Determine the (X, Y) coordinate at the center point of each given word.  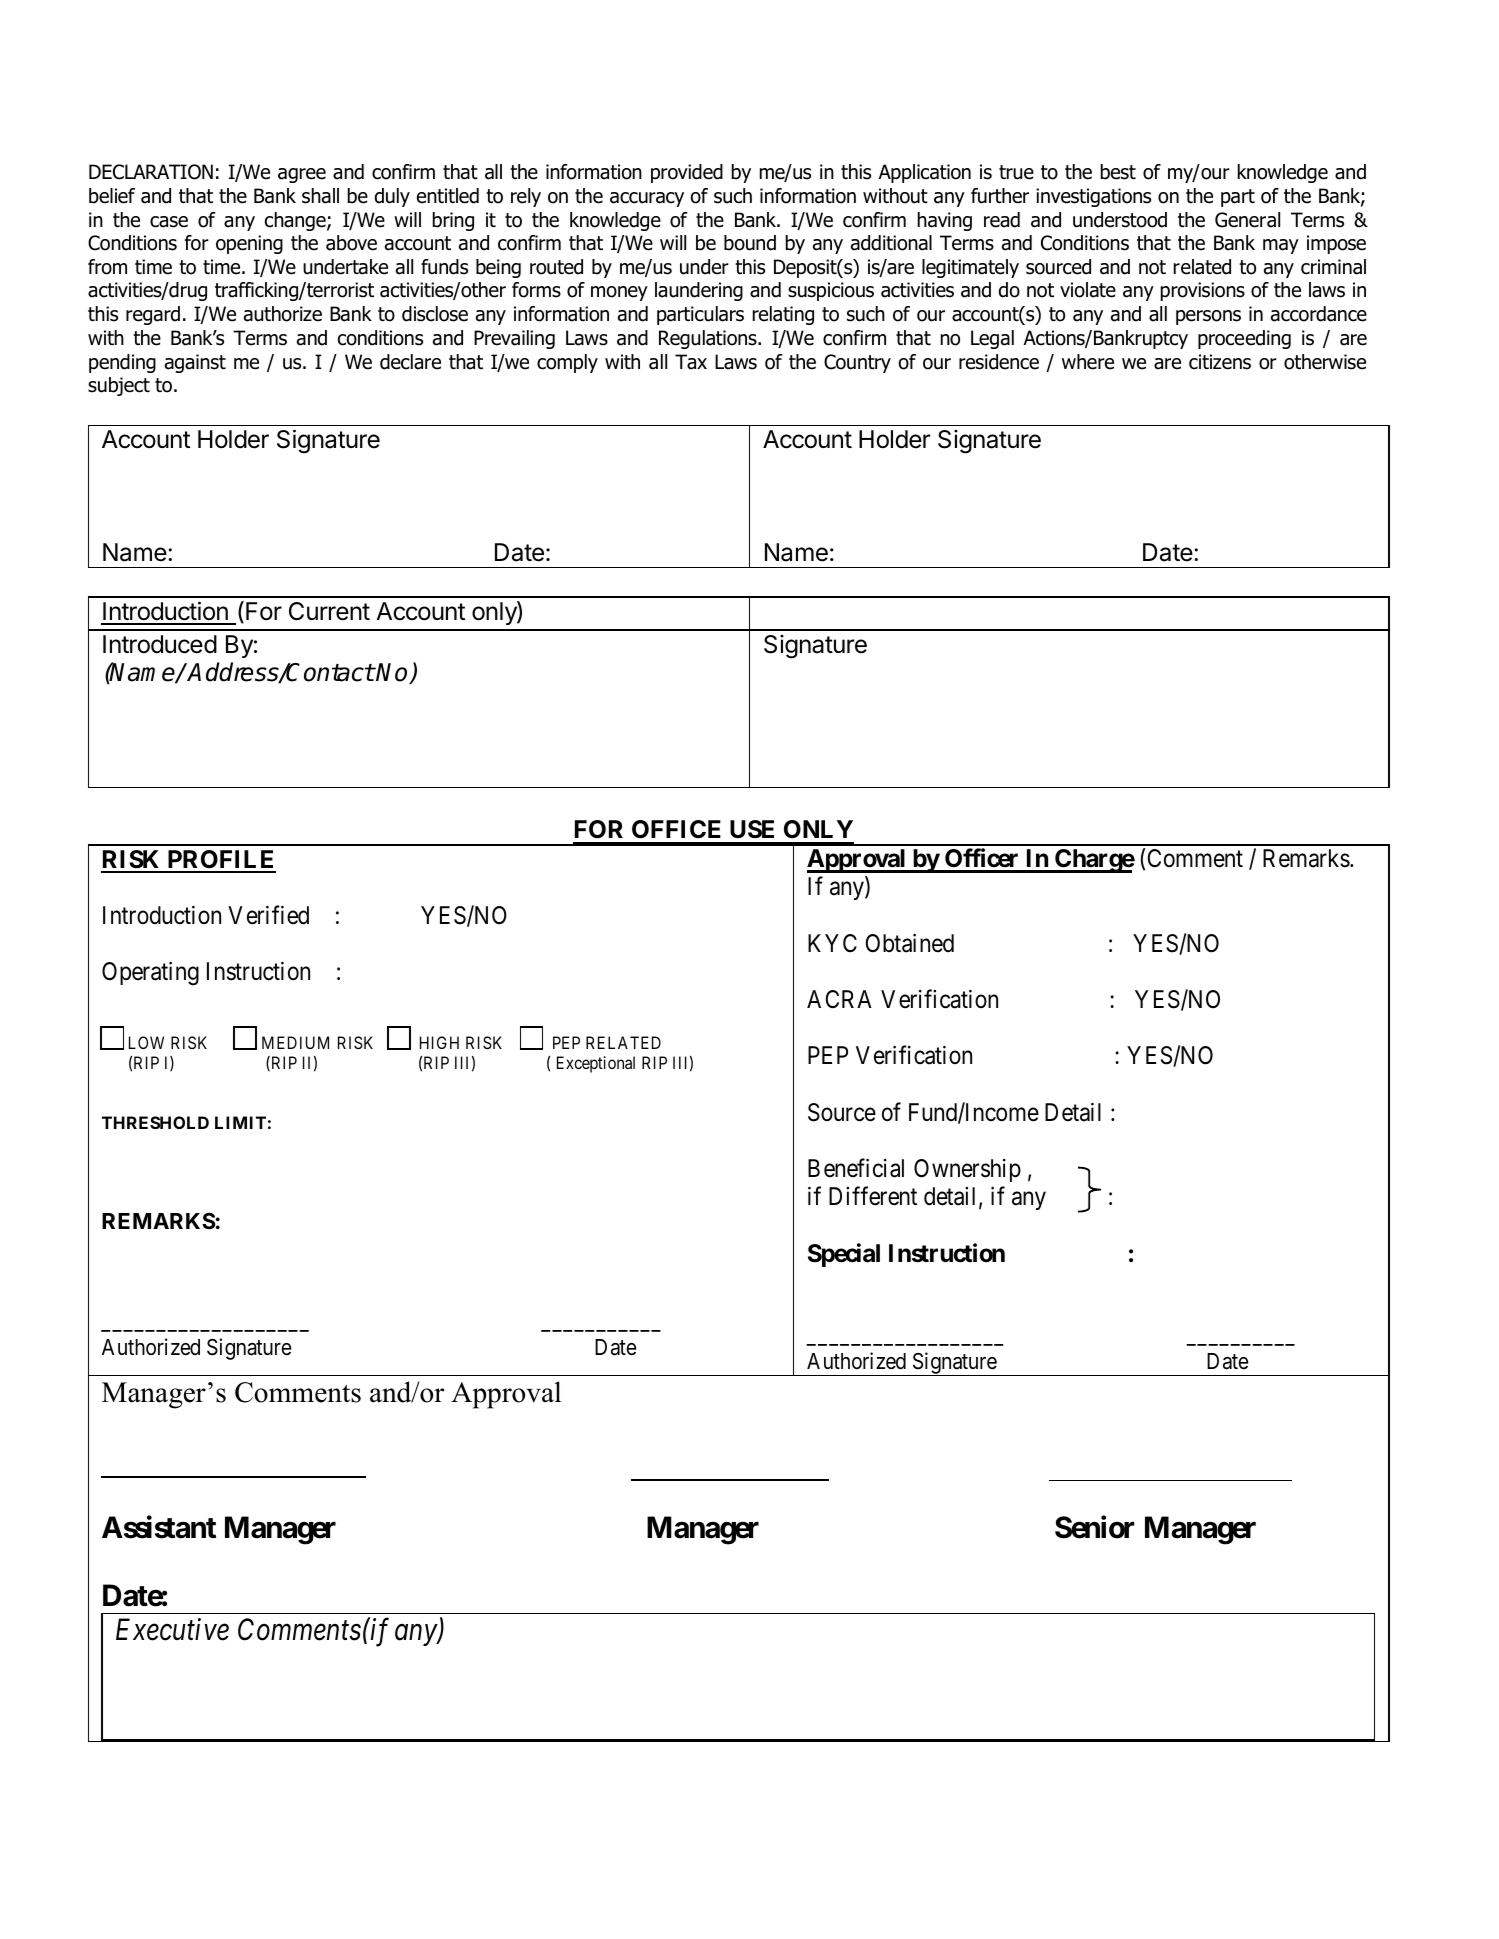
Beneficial (856, 1168)
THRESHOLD (155, 1122)
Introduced (160, 644)
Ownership (967, 1170)
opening (249, 244)
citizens (1220, 362)
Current (329, 611)
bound (750, 243)
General (1247, 220)
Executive (172, 1630)
